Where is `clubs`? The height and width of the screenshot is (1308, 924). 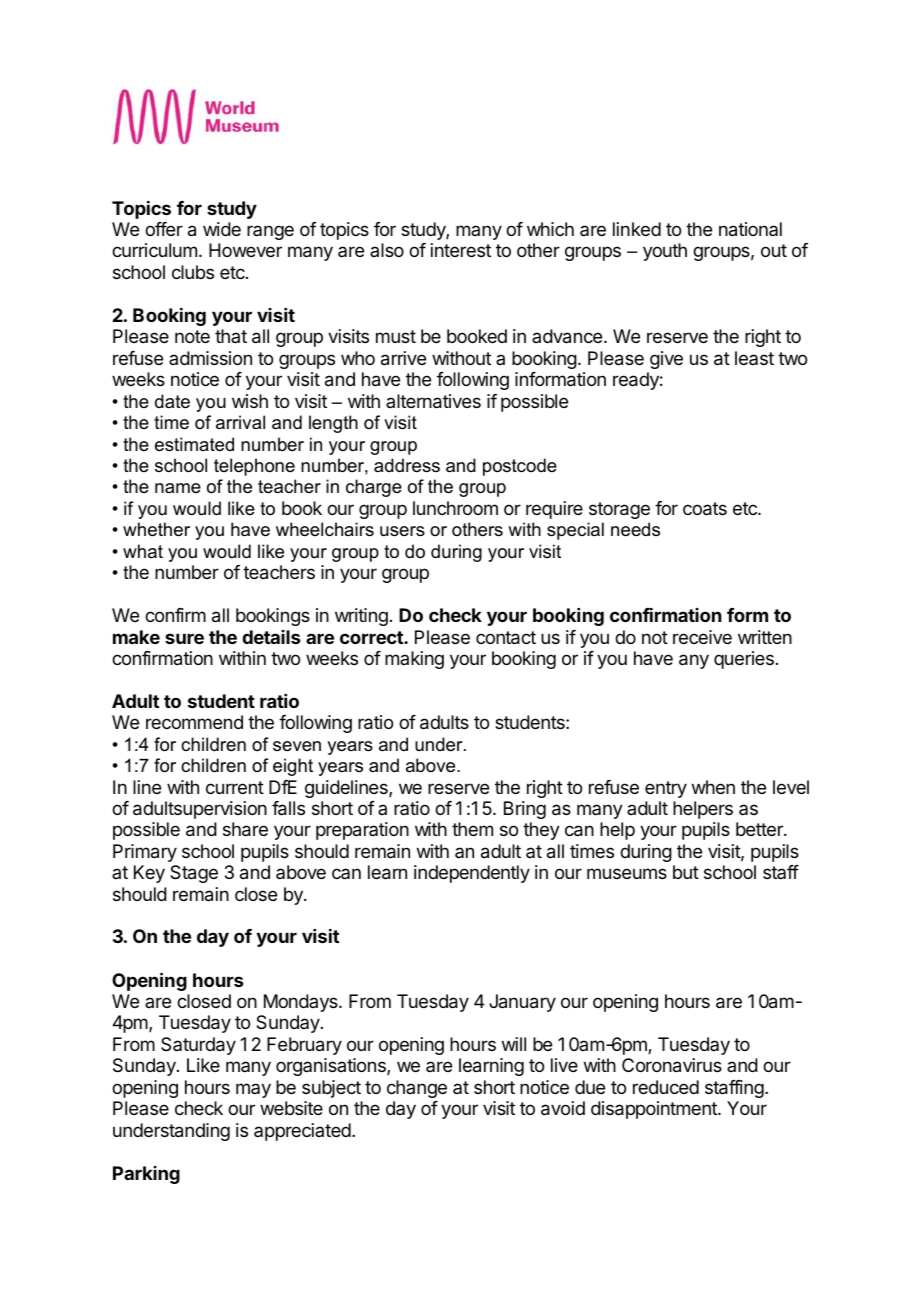
clubs is located at coordinates (193, 272).
